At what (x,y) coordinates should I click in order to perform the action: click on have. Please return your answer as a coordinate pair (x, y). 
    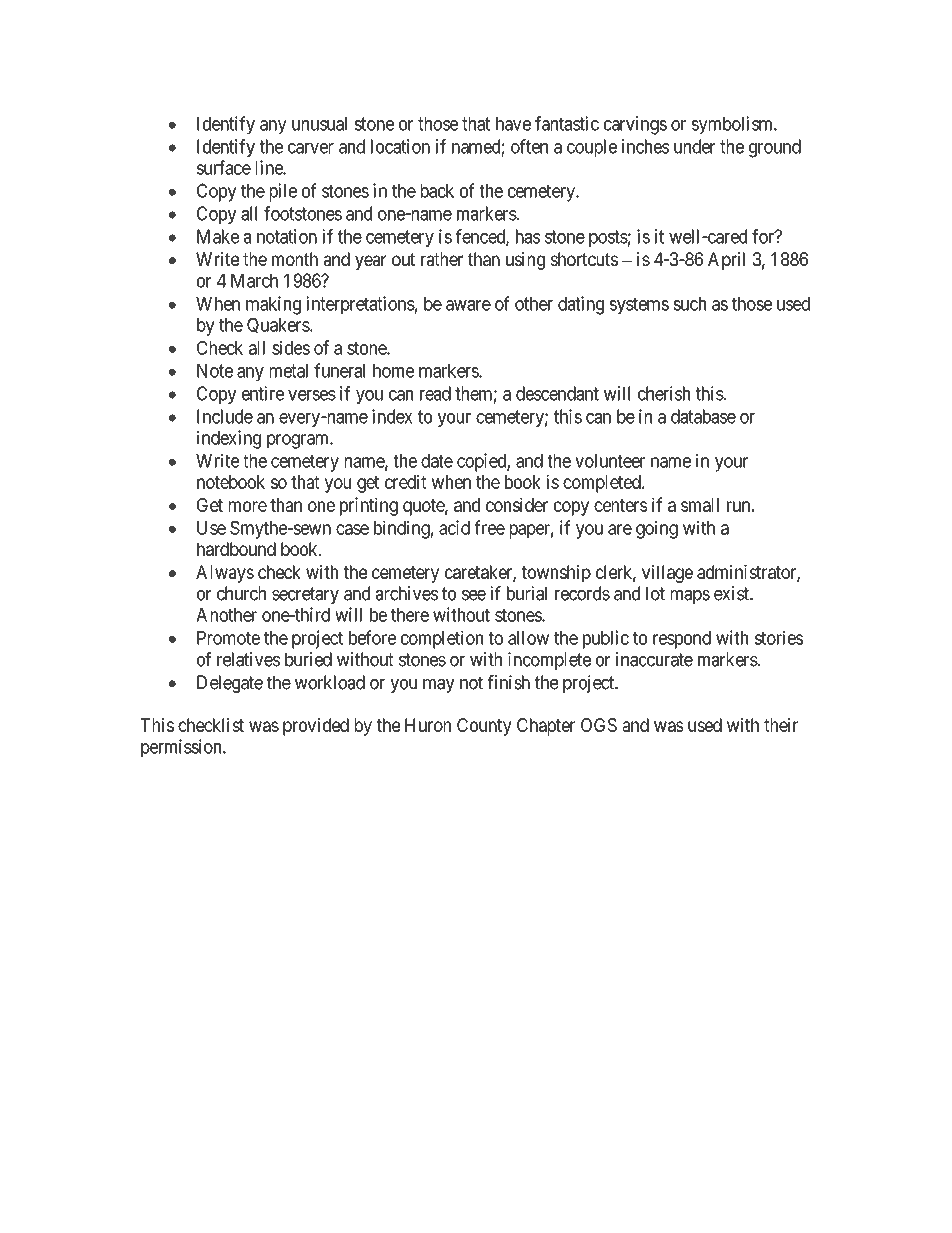
    Looking at the image, I should click on (513, 124).
